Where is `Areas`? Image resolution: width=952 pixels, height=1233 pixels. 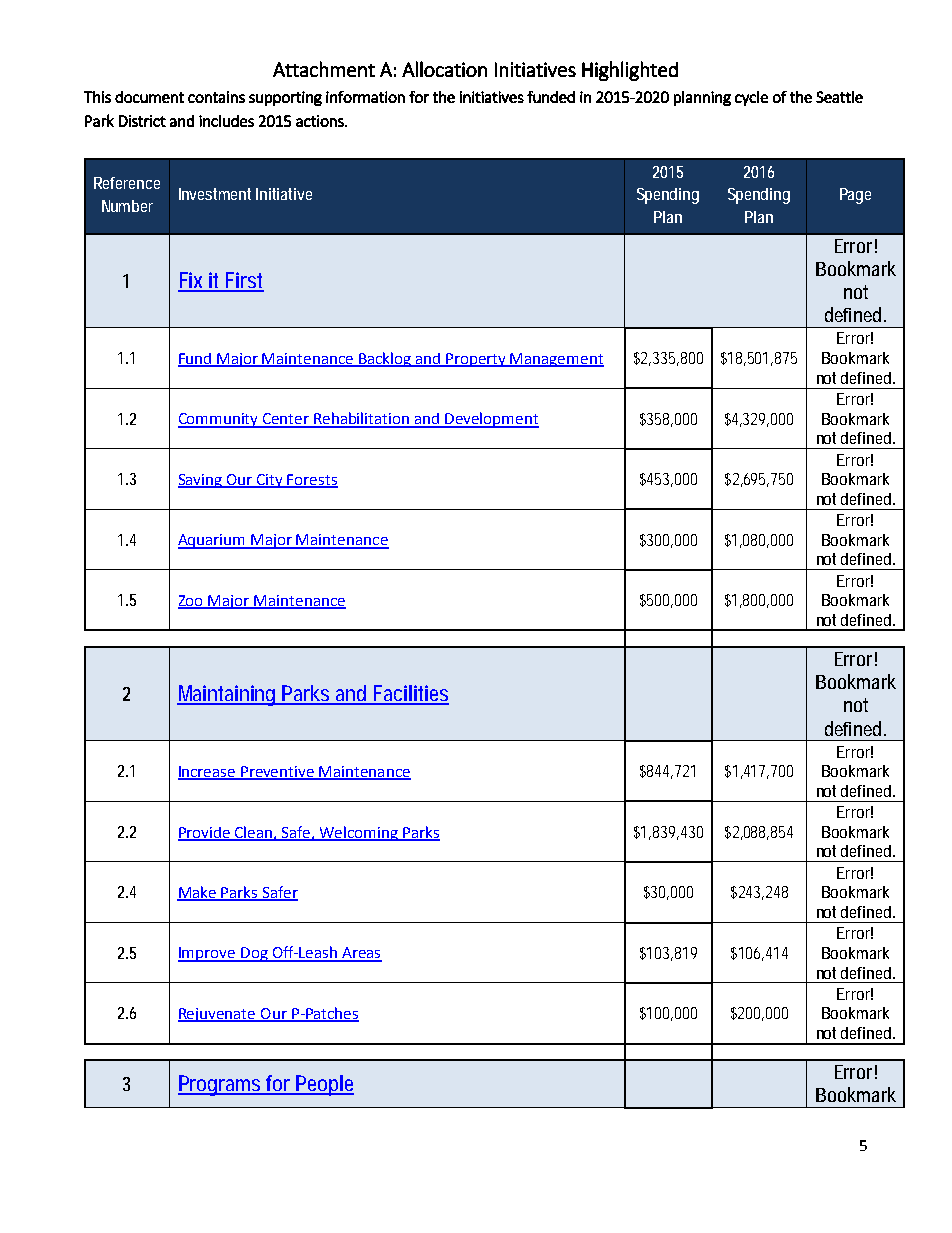 Areas is located at coordinates (361, 954).
